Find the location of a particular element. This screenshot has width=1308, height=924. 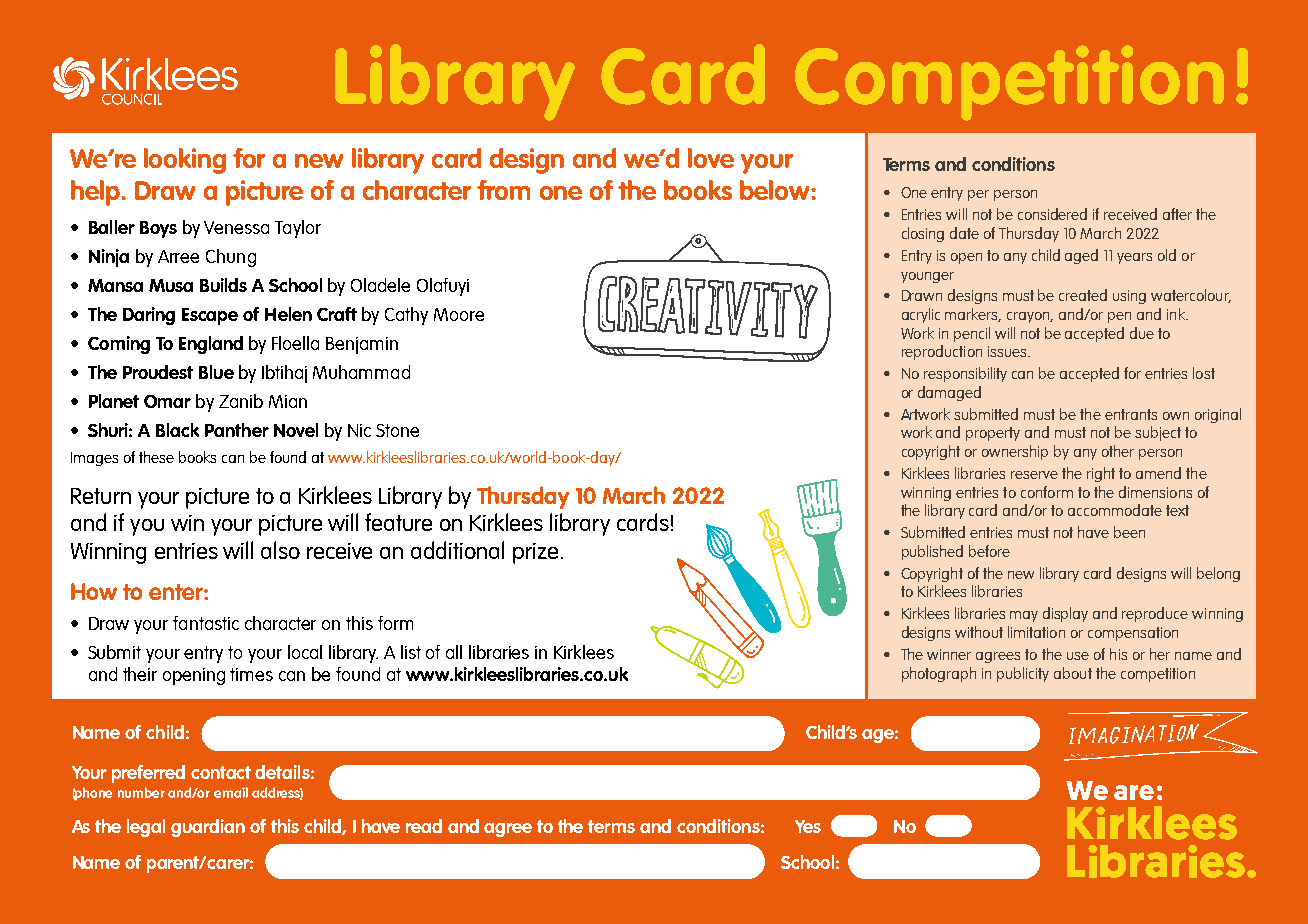

considered is located at coordinates (1052, 214).
